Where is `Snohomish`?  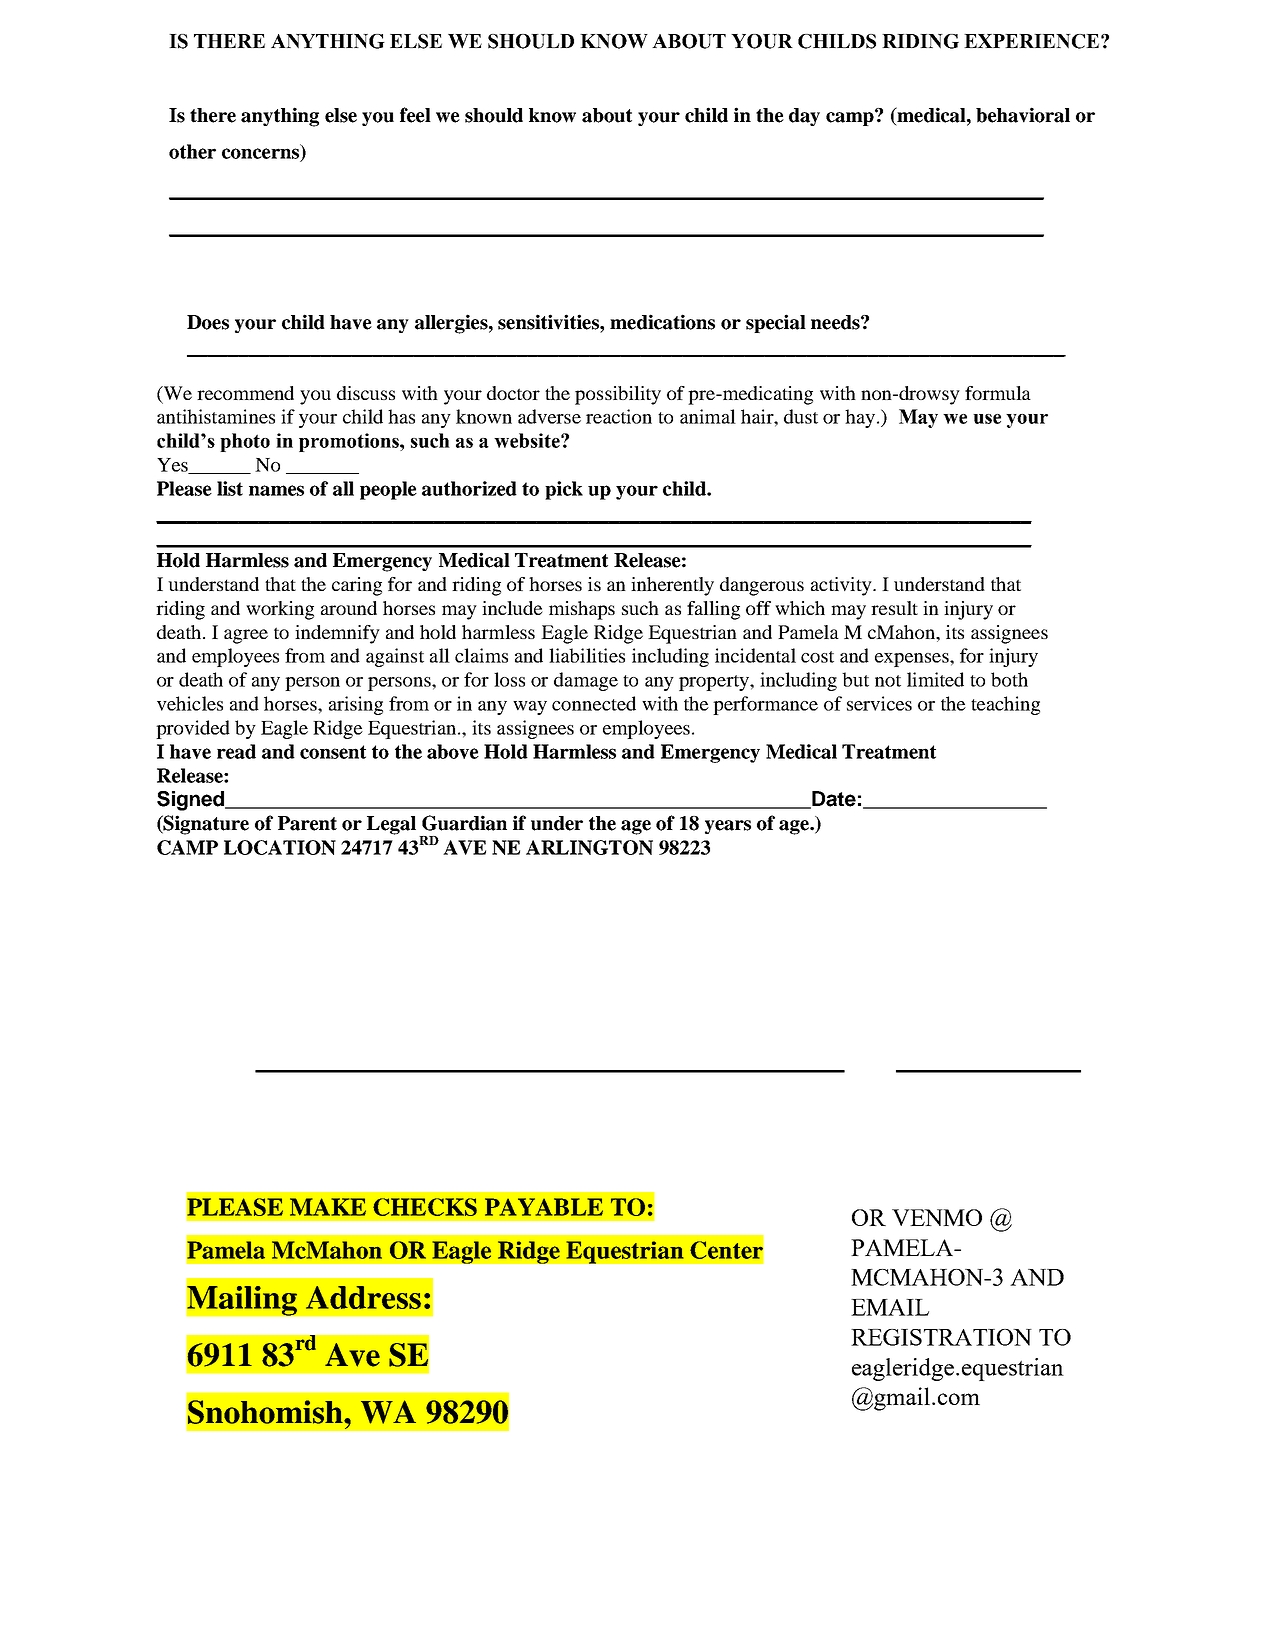 Snohomish is located at coordinates (266, 1412).
